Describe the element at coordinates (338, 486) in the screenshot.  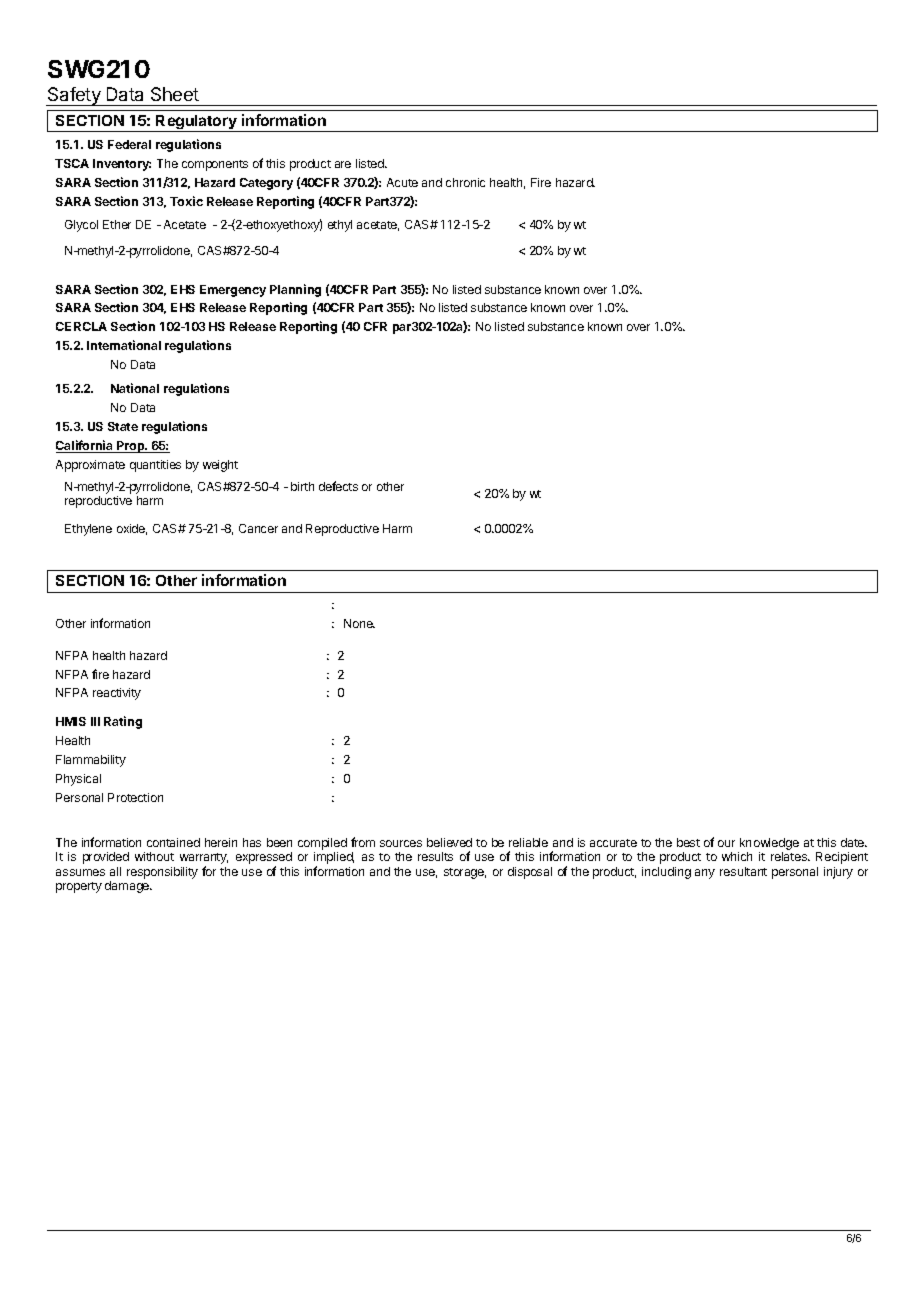
I see `defects` at that location.
